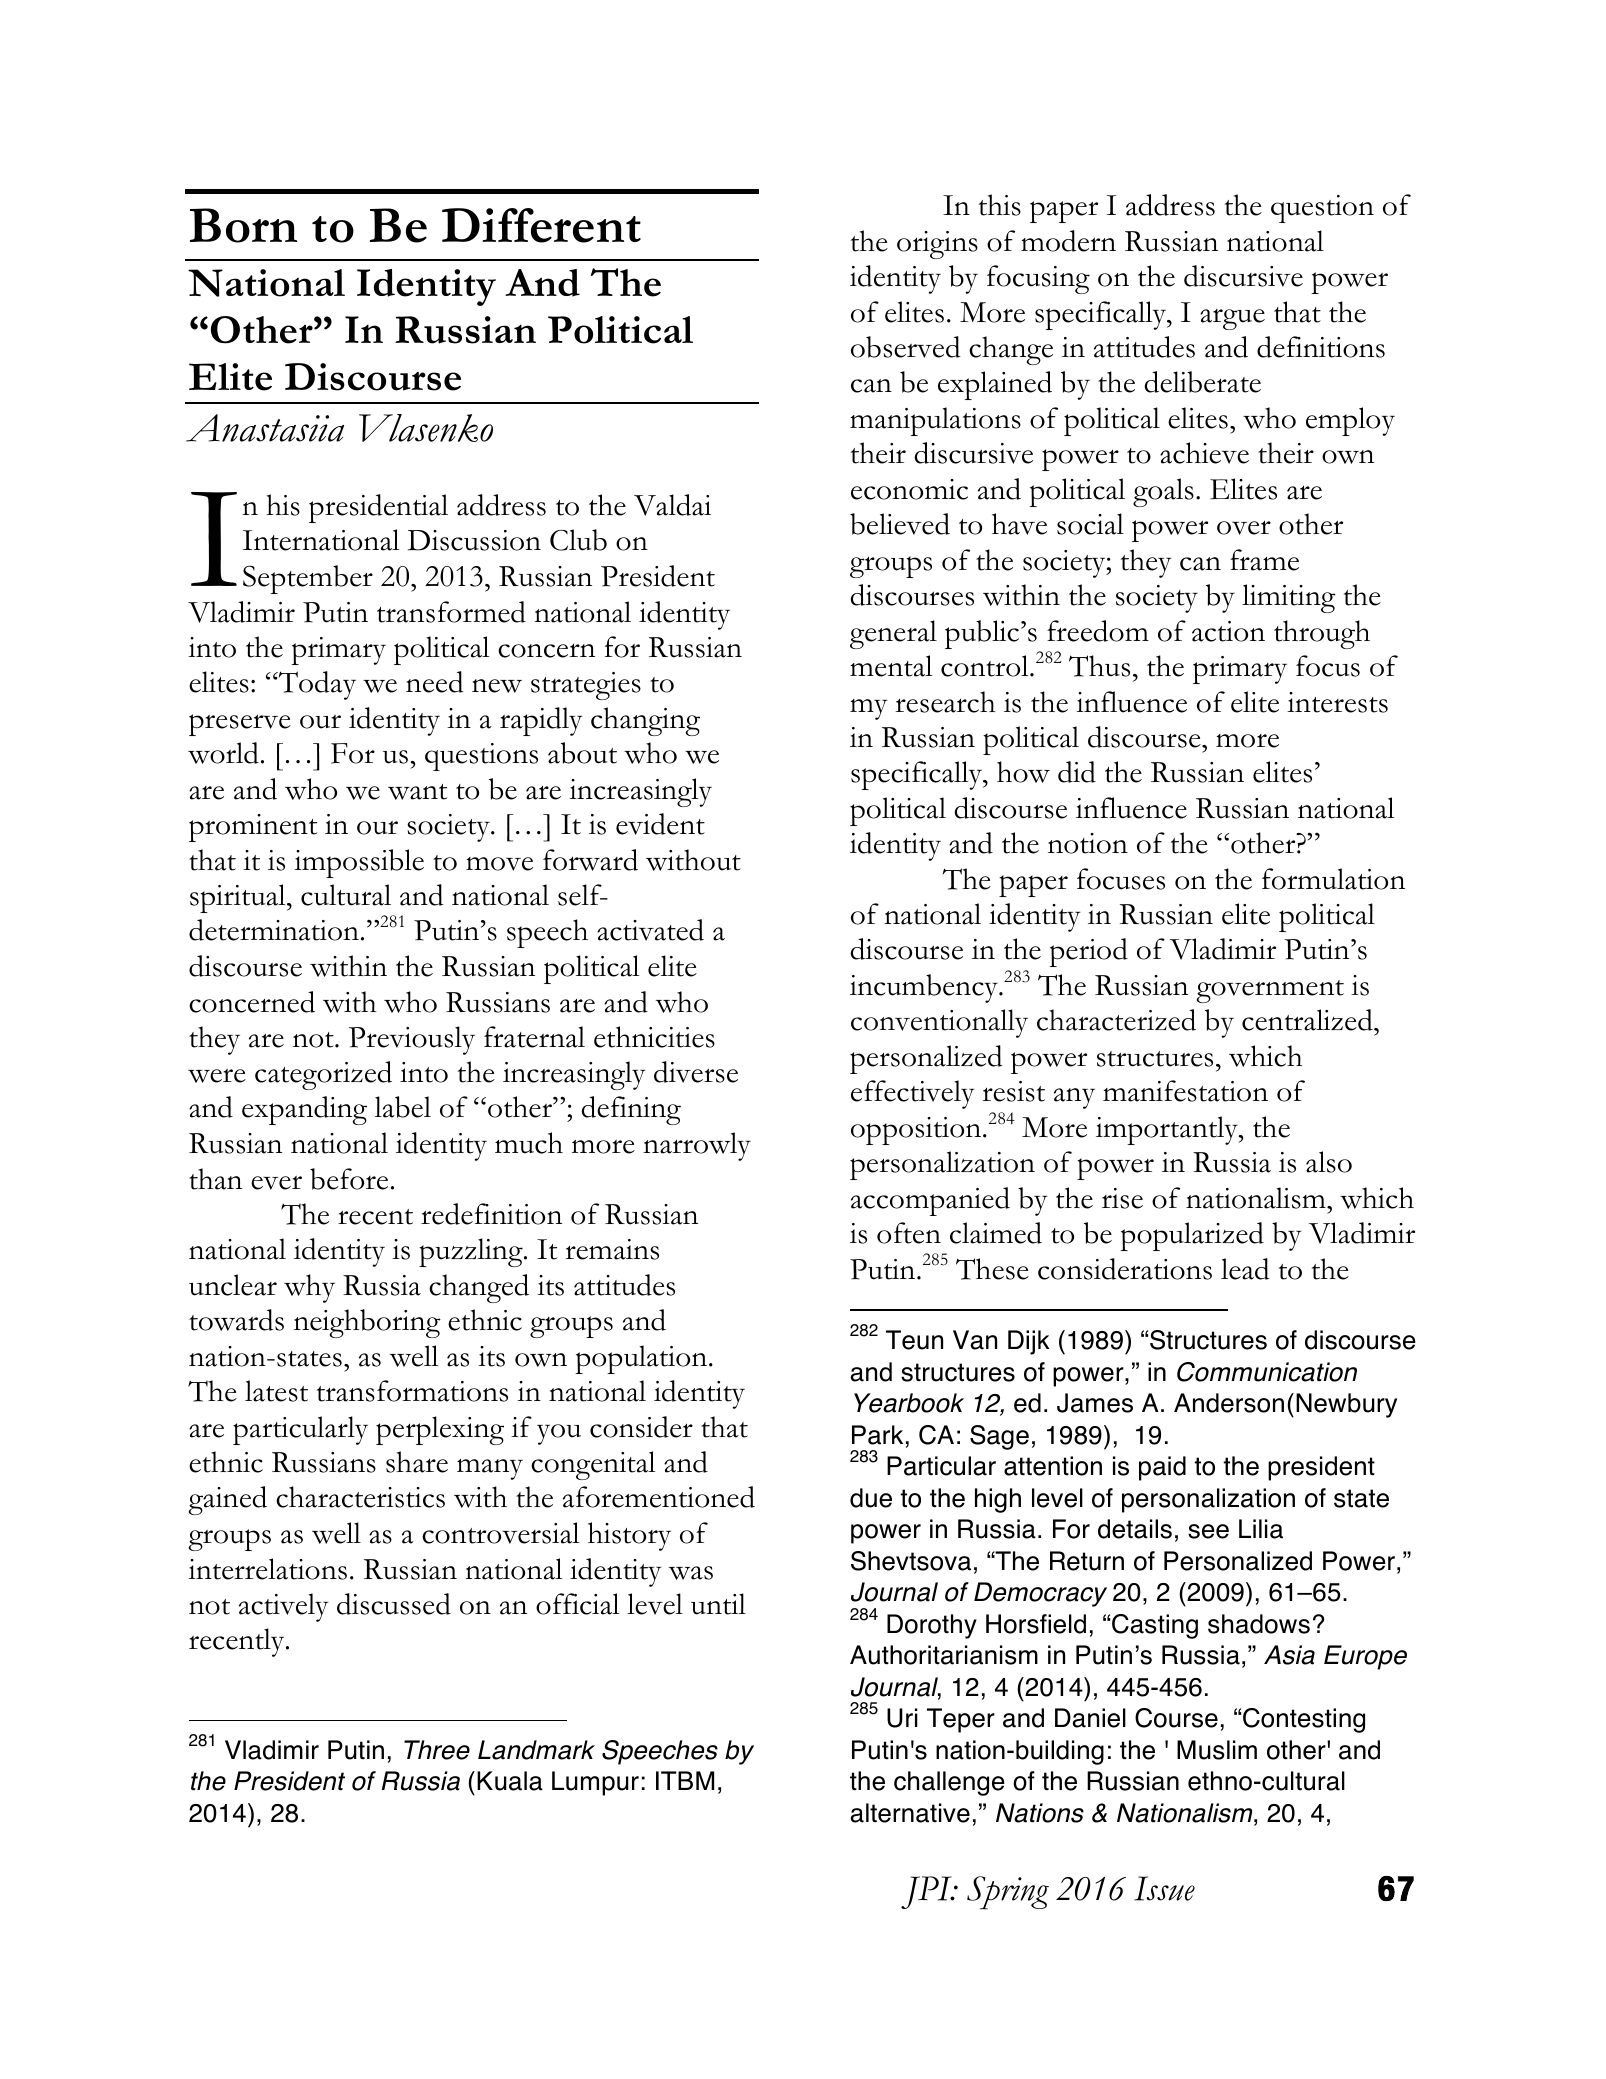 The image size is (1606, 2079). Describe the element at coordinates (937, 245) in the screenshot. I see `origins` at that location.
